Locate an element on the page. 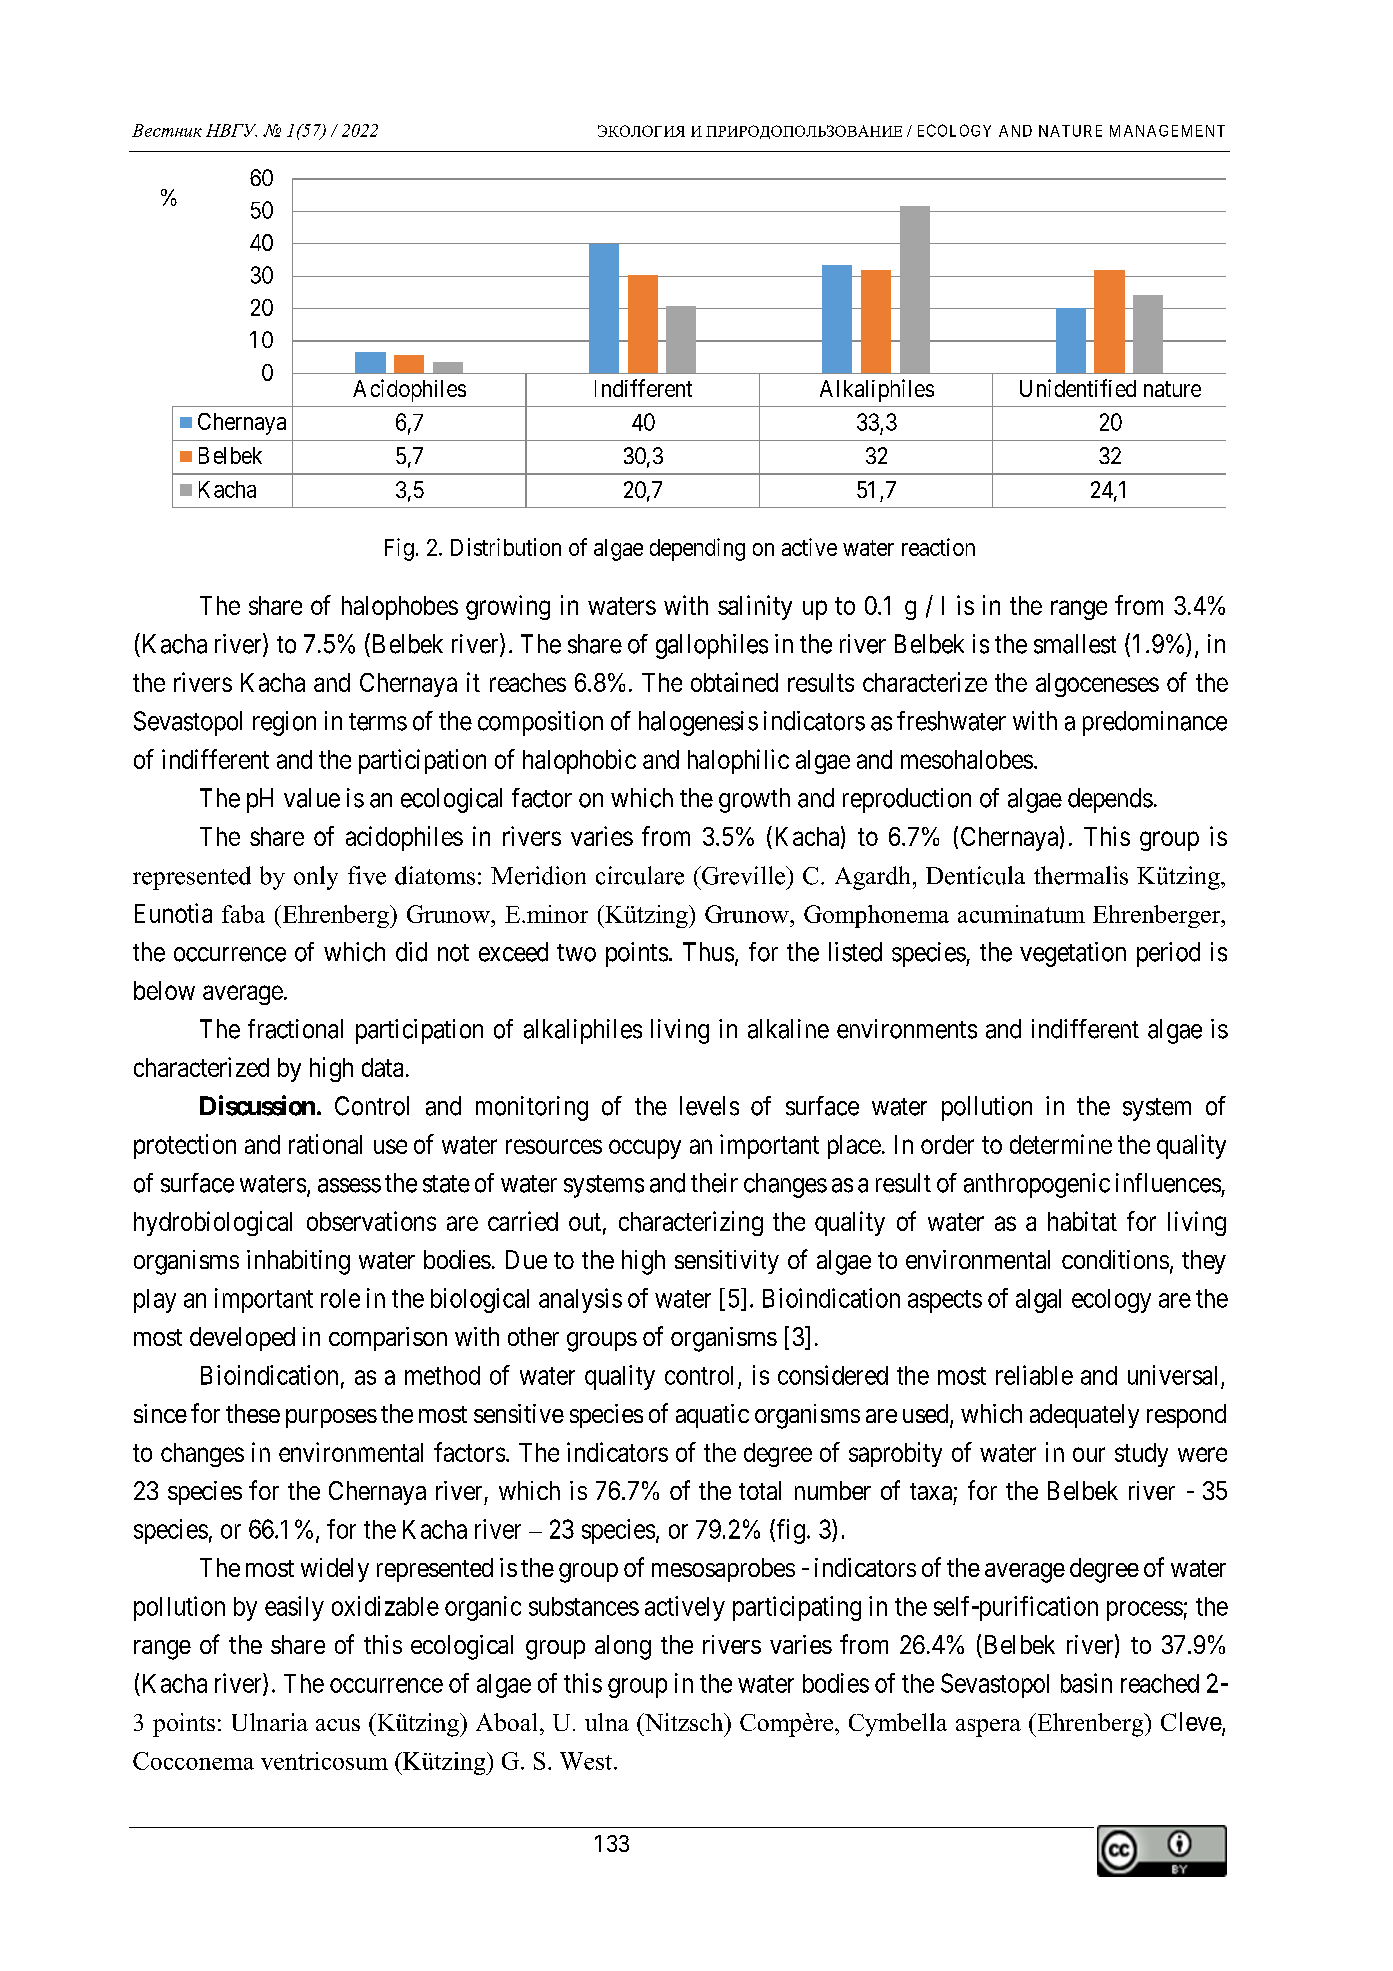 The width and height of the image is (1393, 1971). determine is located at coordinates (1061, 1144).
